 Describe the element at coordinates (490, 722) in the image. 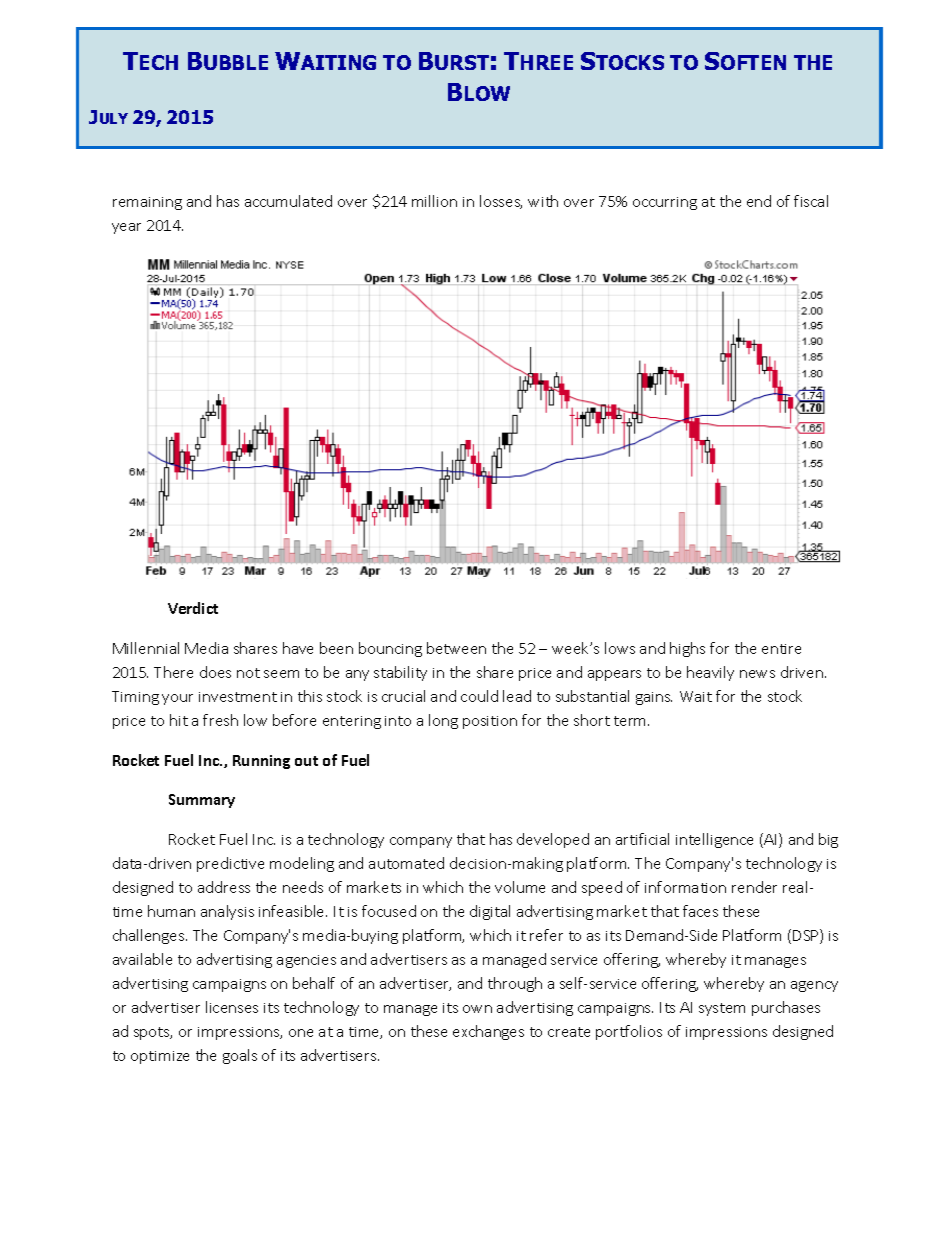

I see `position` at that location.
